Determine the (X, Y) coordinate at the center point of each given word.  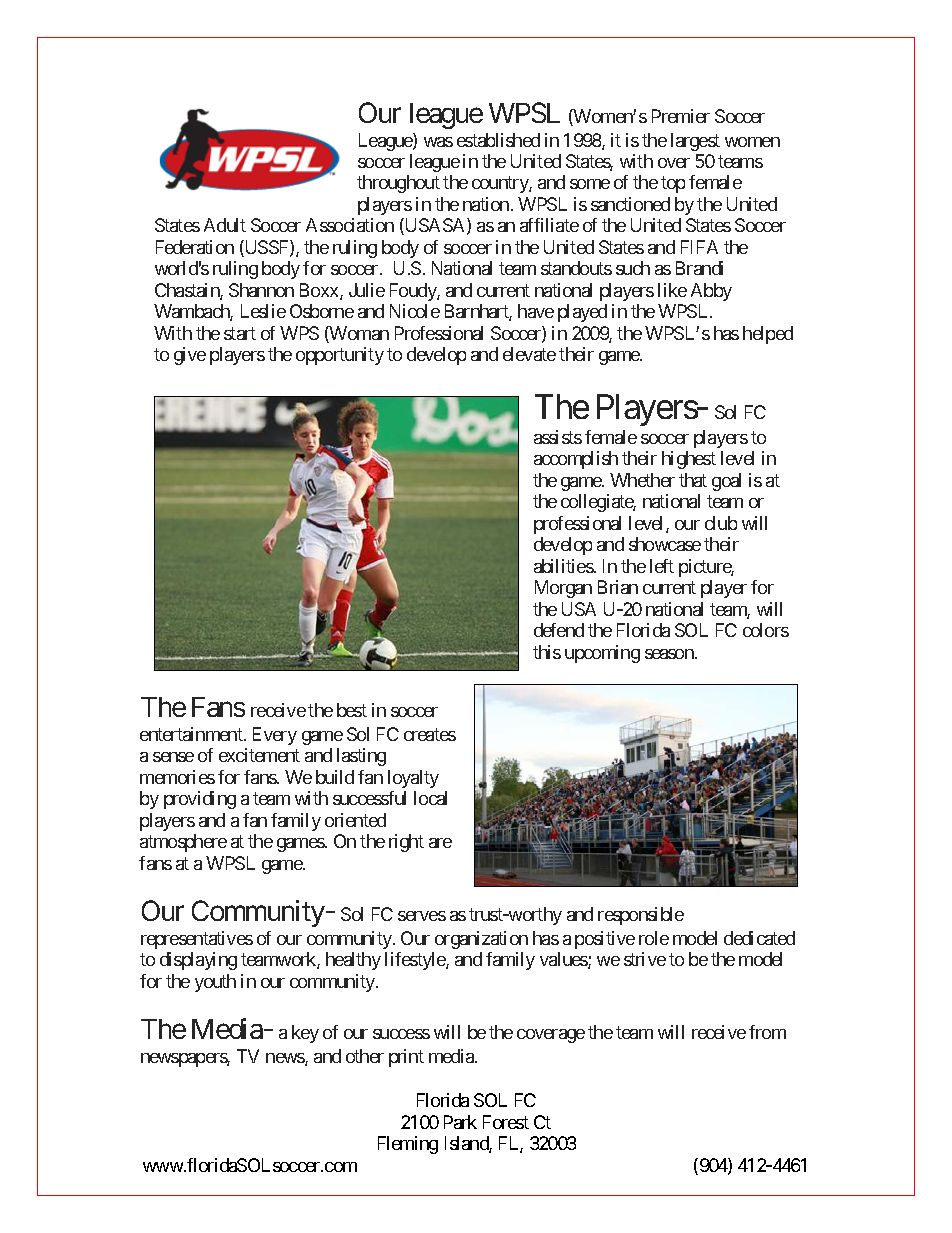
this (547, 652)
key (305, 1034)
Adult (225, 225)
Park (460, 1122)
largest (695, 142)
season (670, 654)
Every (275, 736)
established (498, 140)
